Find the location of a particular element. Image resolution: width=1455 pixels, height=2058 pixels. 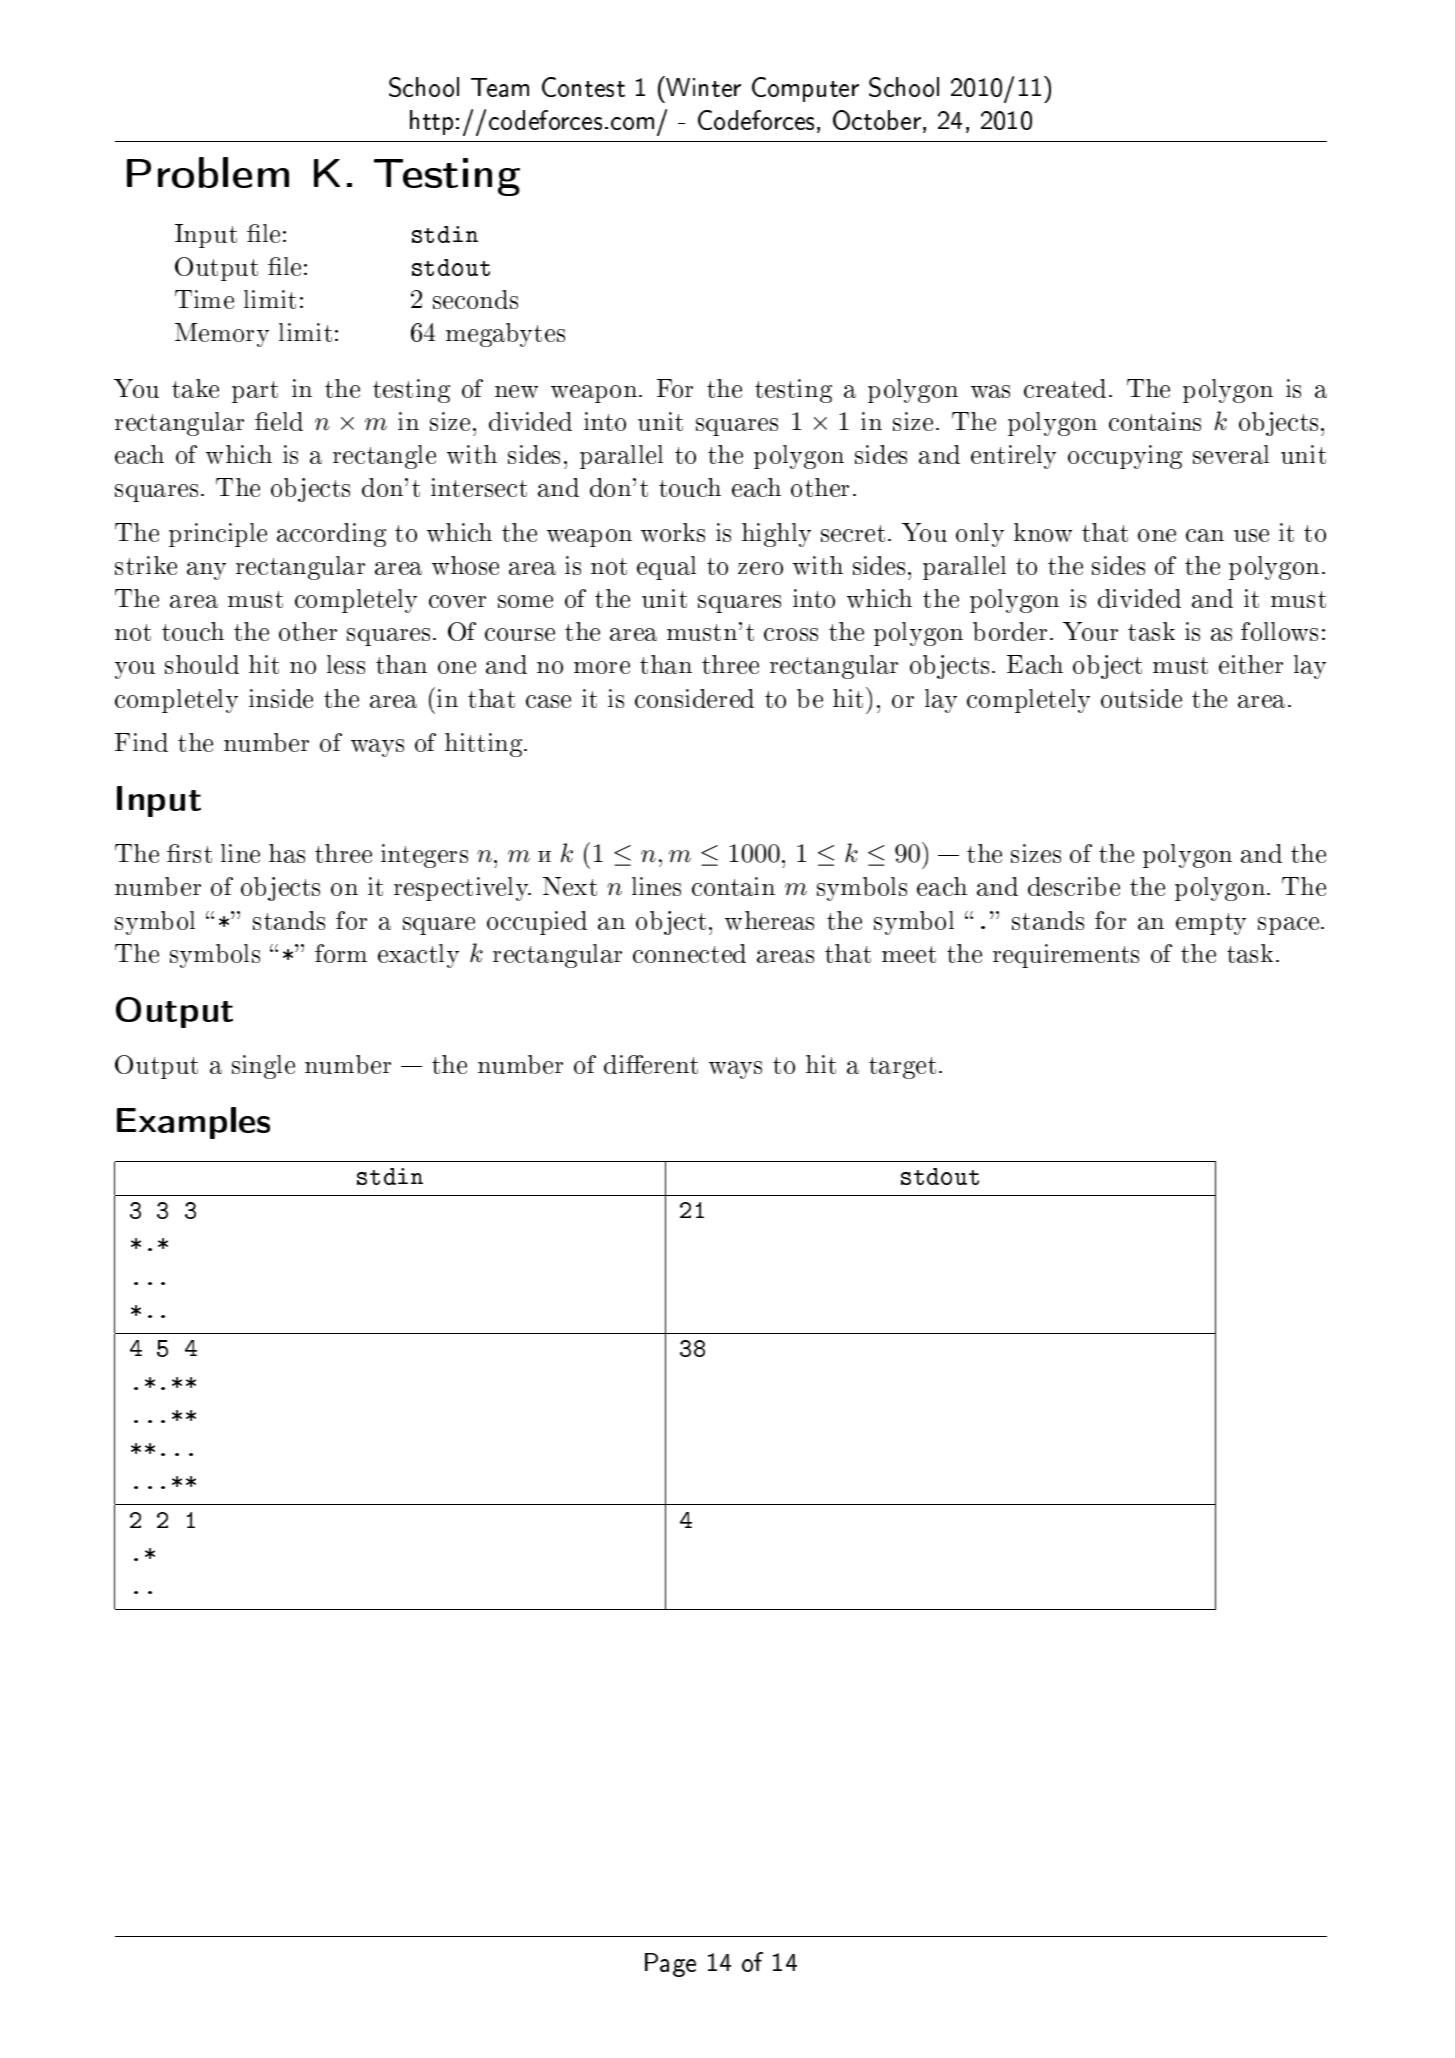

Problem is located at coordinates (208, 172).
